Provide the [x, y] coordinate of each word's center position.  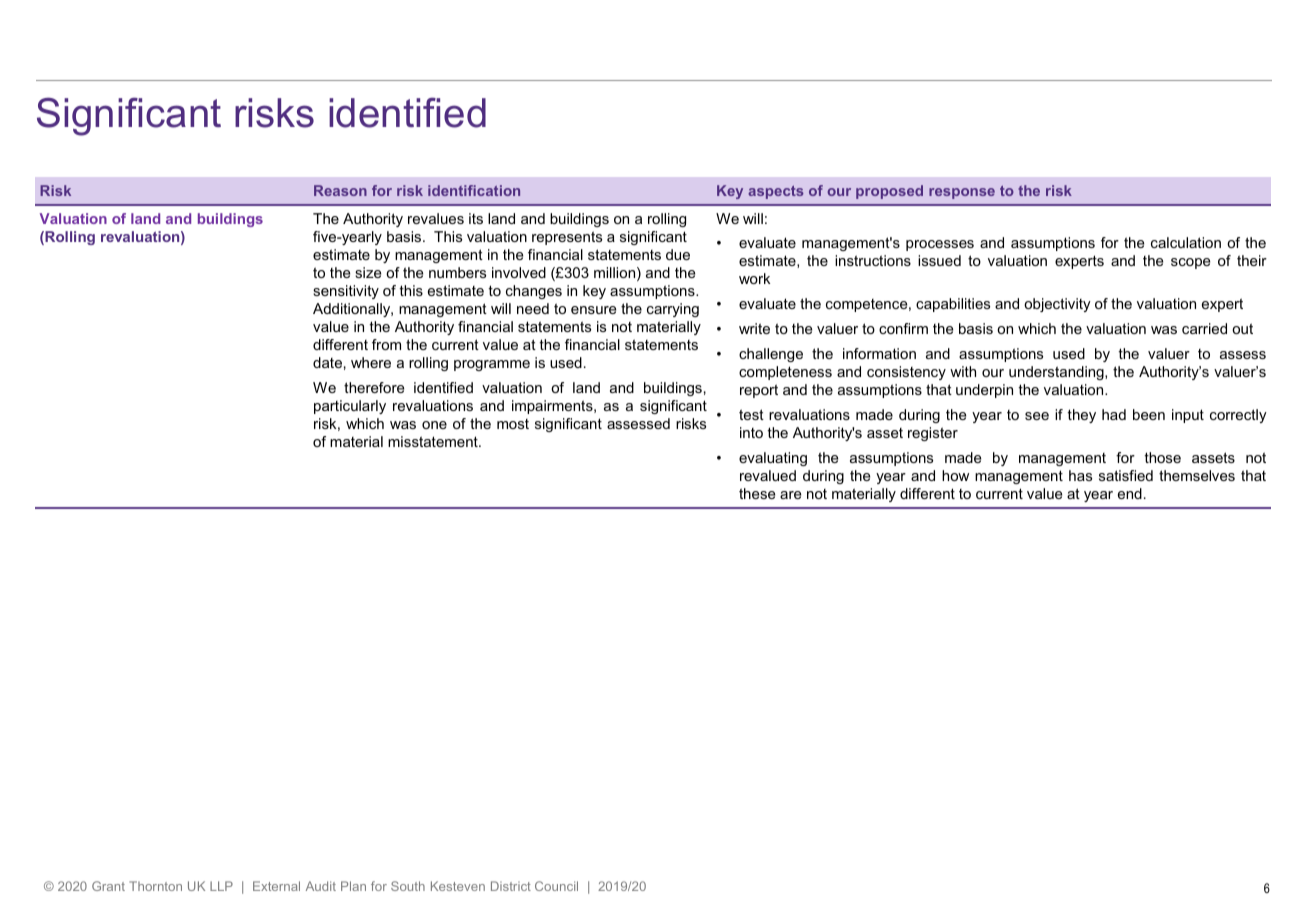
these [757, 493]
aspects [776, 192]
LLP [221, 886]
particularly [350, 407]
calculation [1186, 242]
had [1114, 414]
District [511, 886]
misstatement [434, 441]
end [1130, 493]
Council [556, 886]
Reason [340, 190]
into [751, 432]
